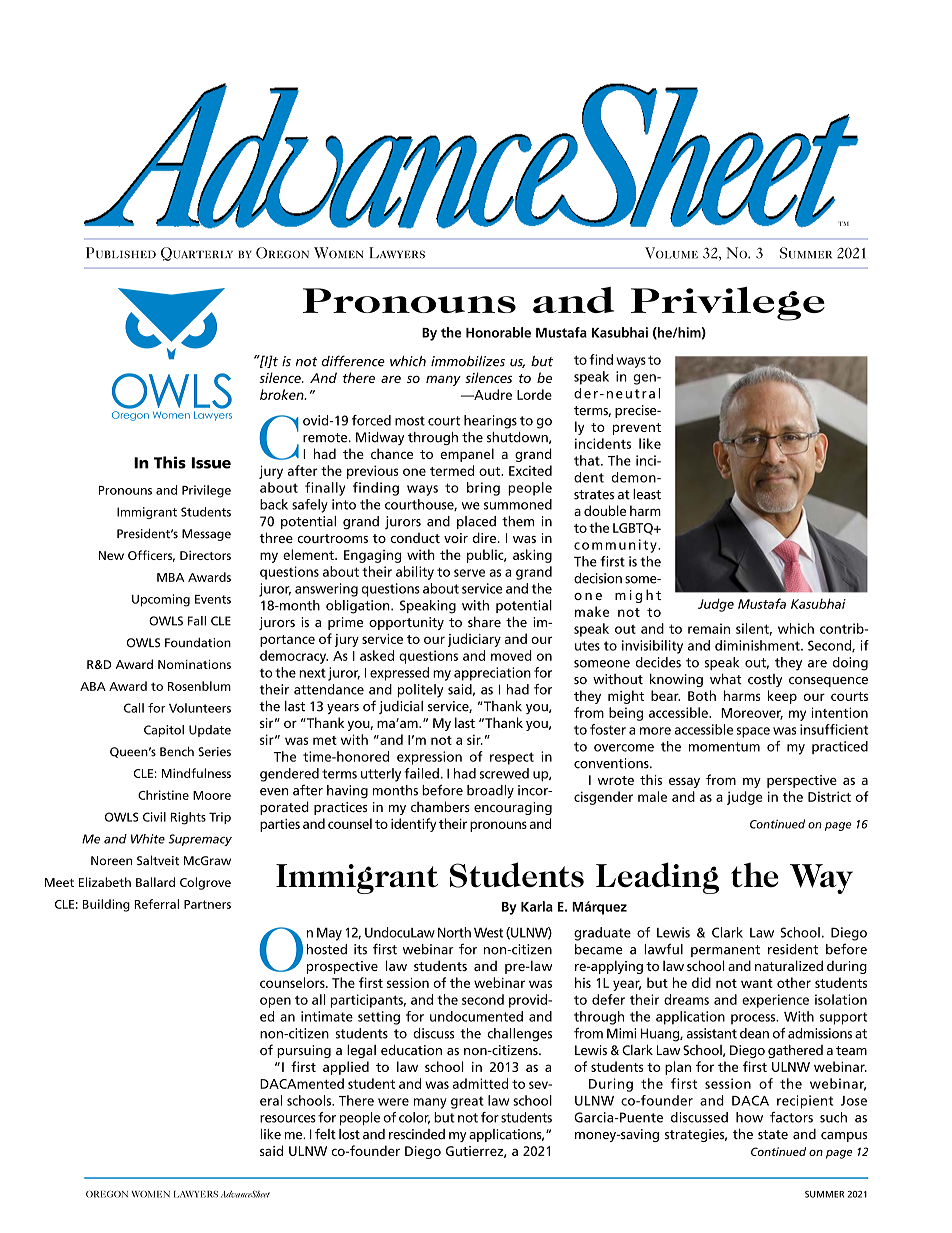 The height and width of the page is (1233, 952). Describe the element at coordinates (483, 489) in the page. I see `bring` at that location.
